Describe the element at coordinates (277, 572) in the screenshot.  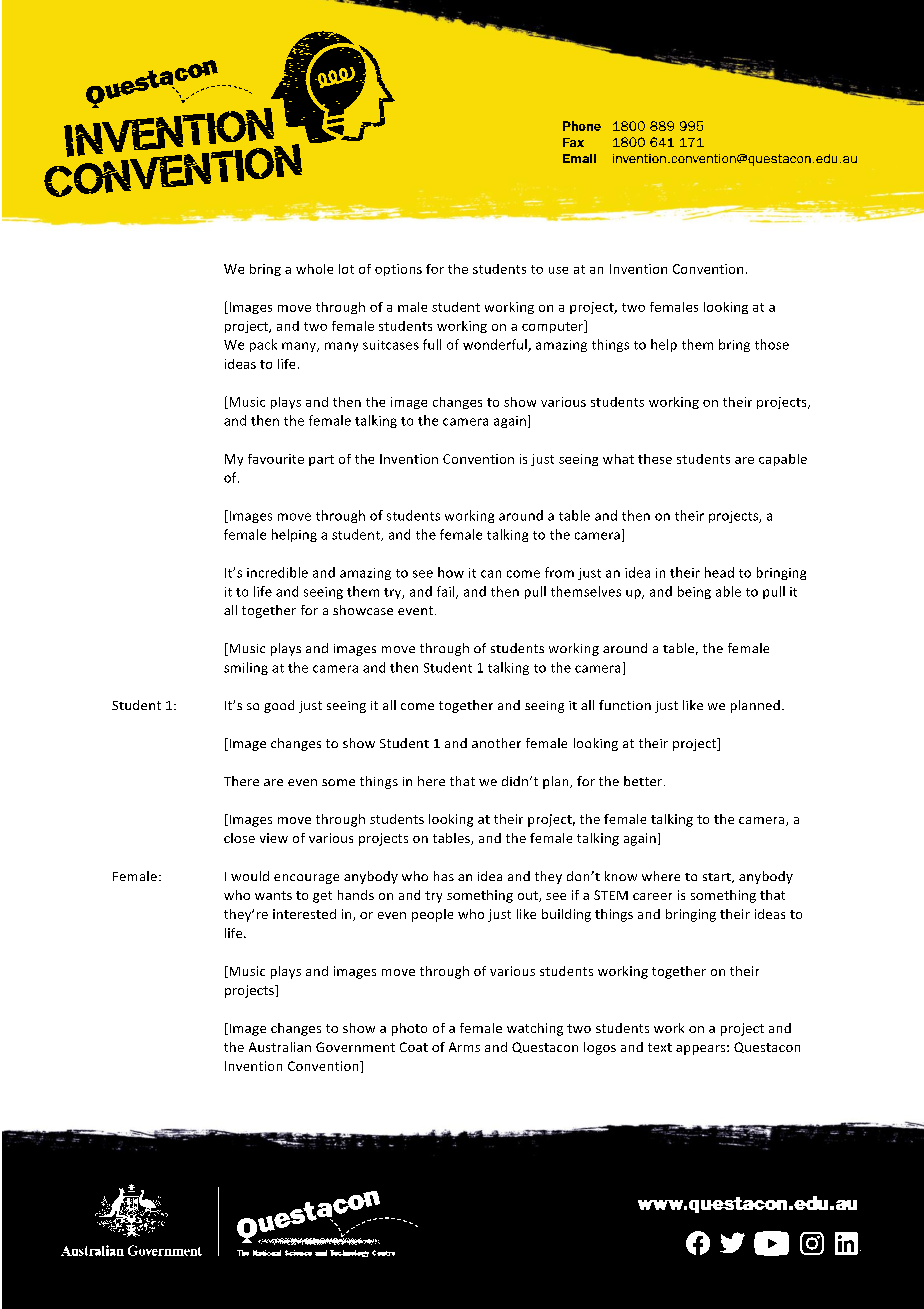
I see `incredible` at that location.
